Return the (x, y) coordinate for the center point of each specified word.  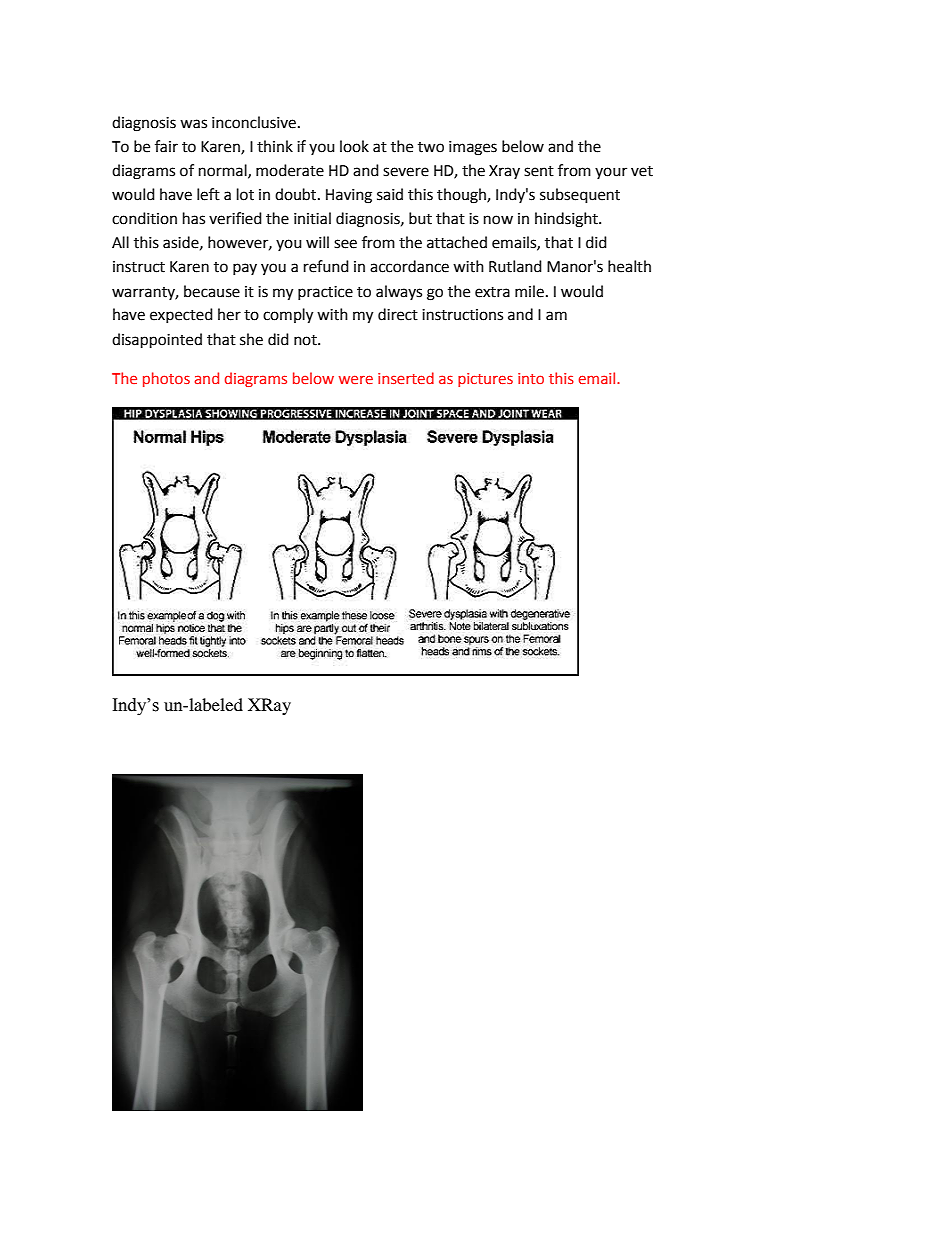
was (193, 124)
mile (529, 291)
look (354, 146)
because (212, 291)
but (420, 218)
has (194, 218)
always (399, 292)
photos (166, 379)
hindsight (567, 220)
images (473, 148)
